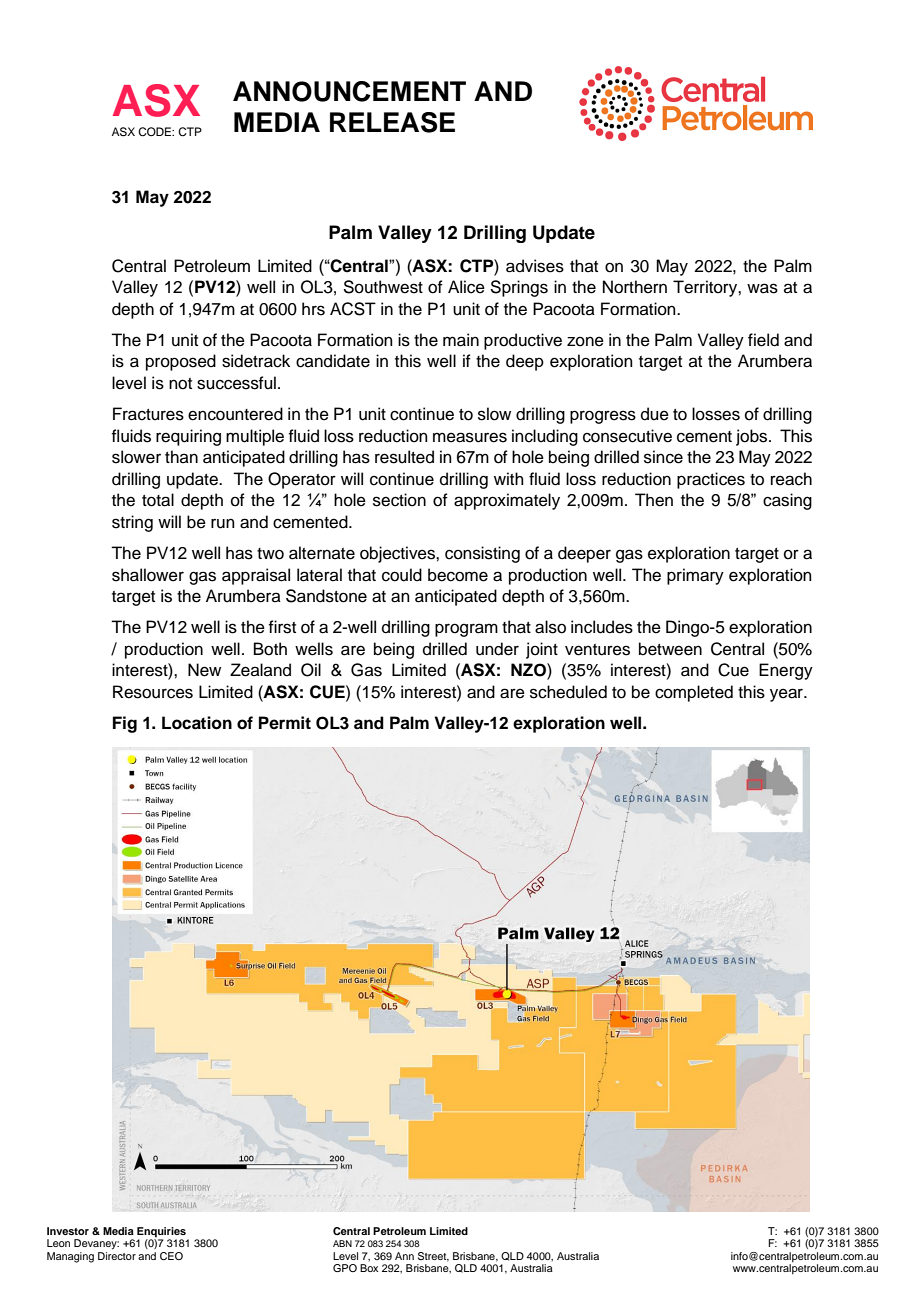 Image resolution: width=924 pixels, height=1308 pixels. Describe the element at coordinates (762, 288) in the screenshot. I see `was` at that location.
